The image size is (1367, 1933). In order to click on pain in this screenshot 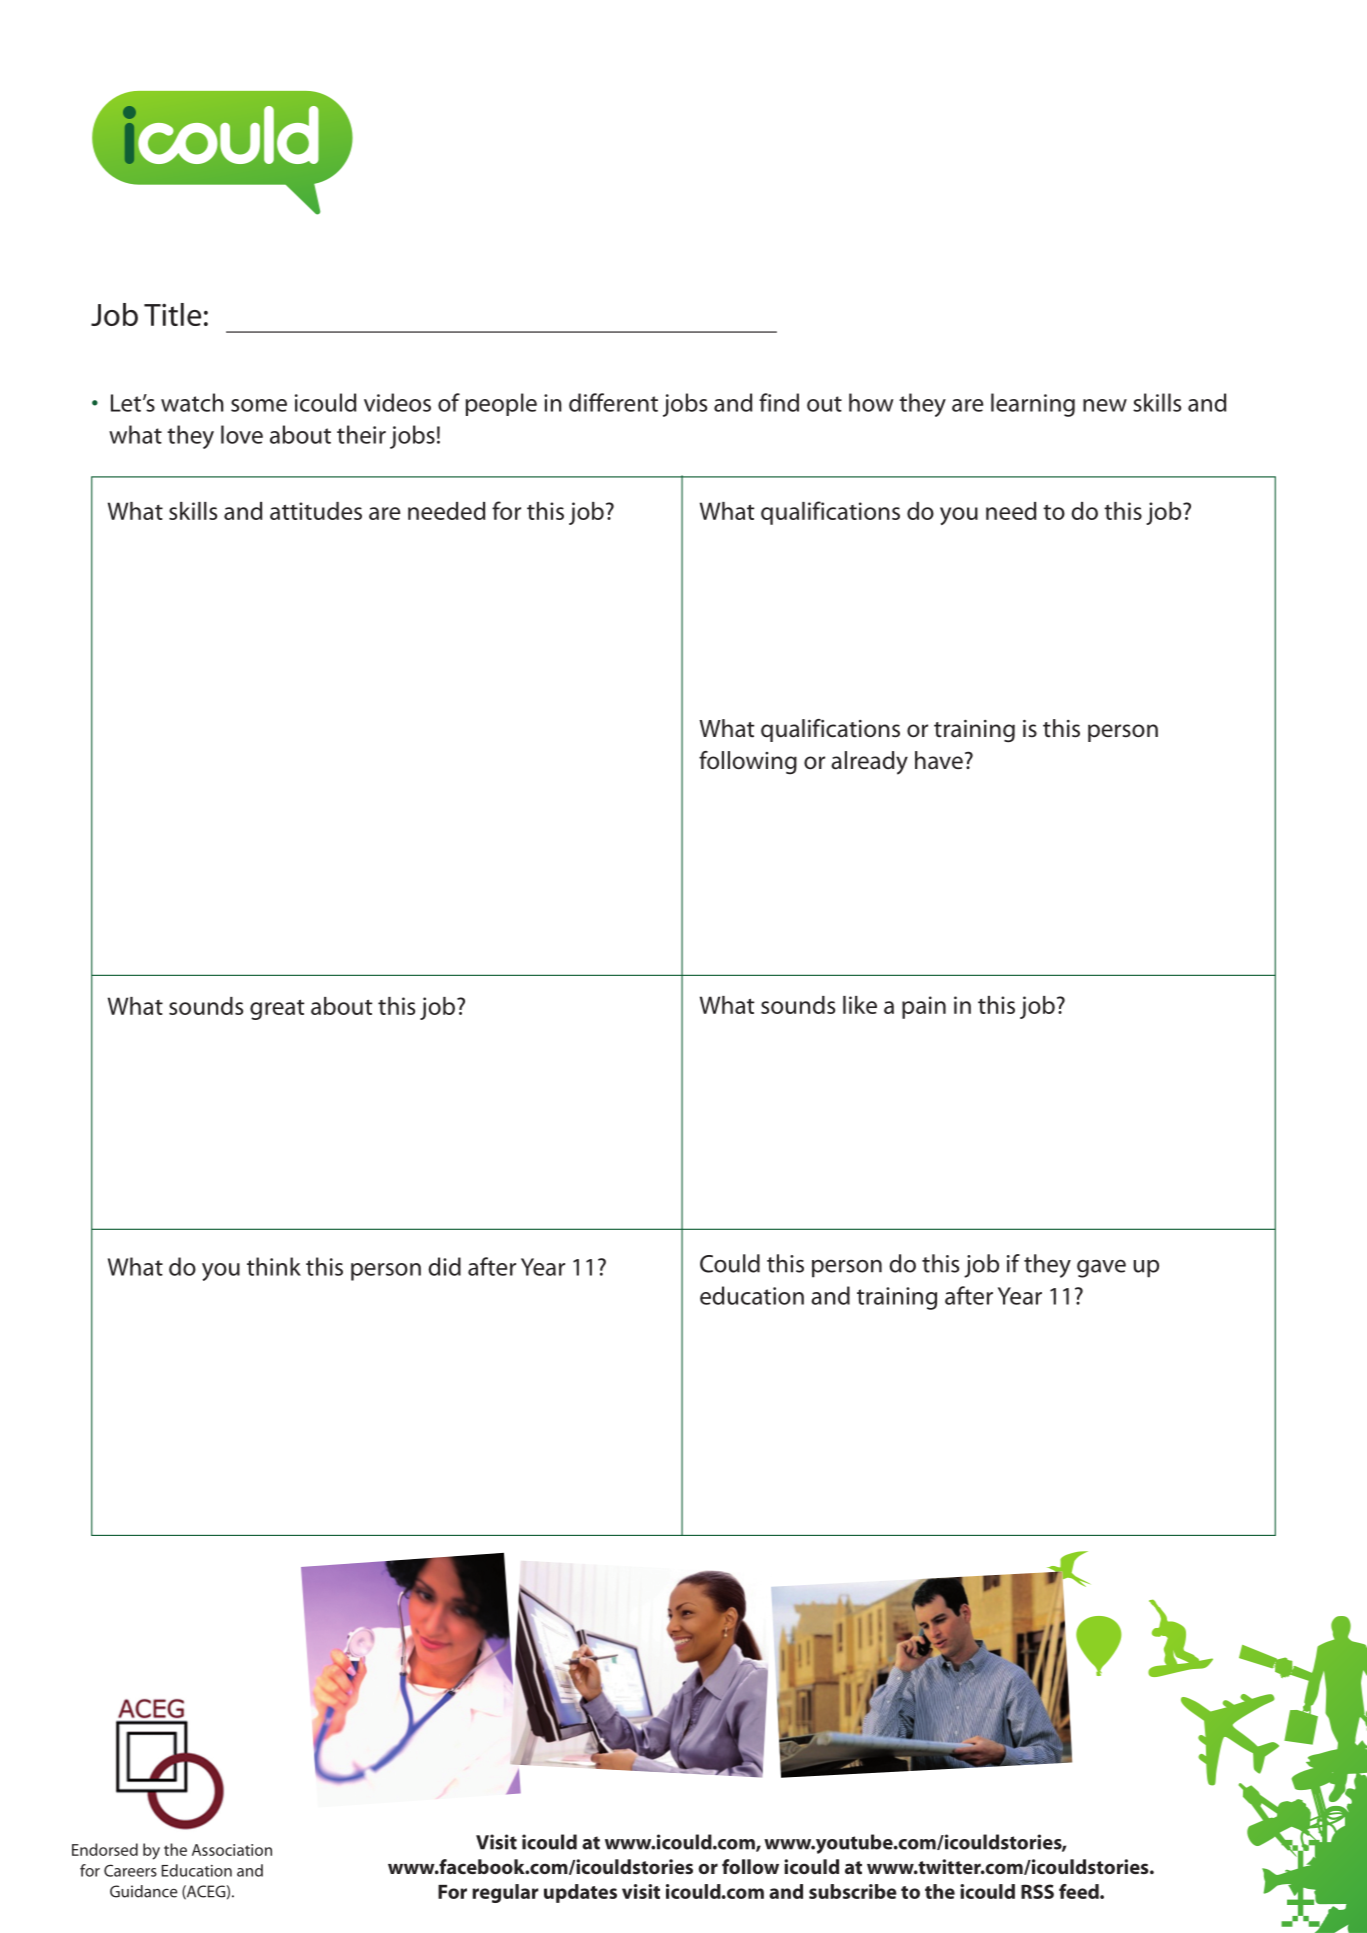, I will do `click(924, 1007)`.
